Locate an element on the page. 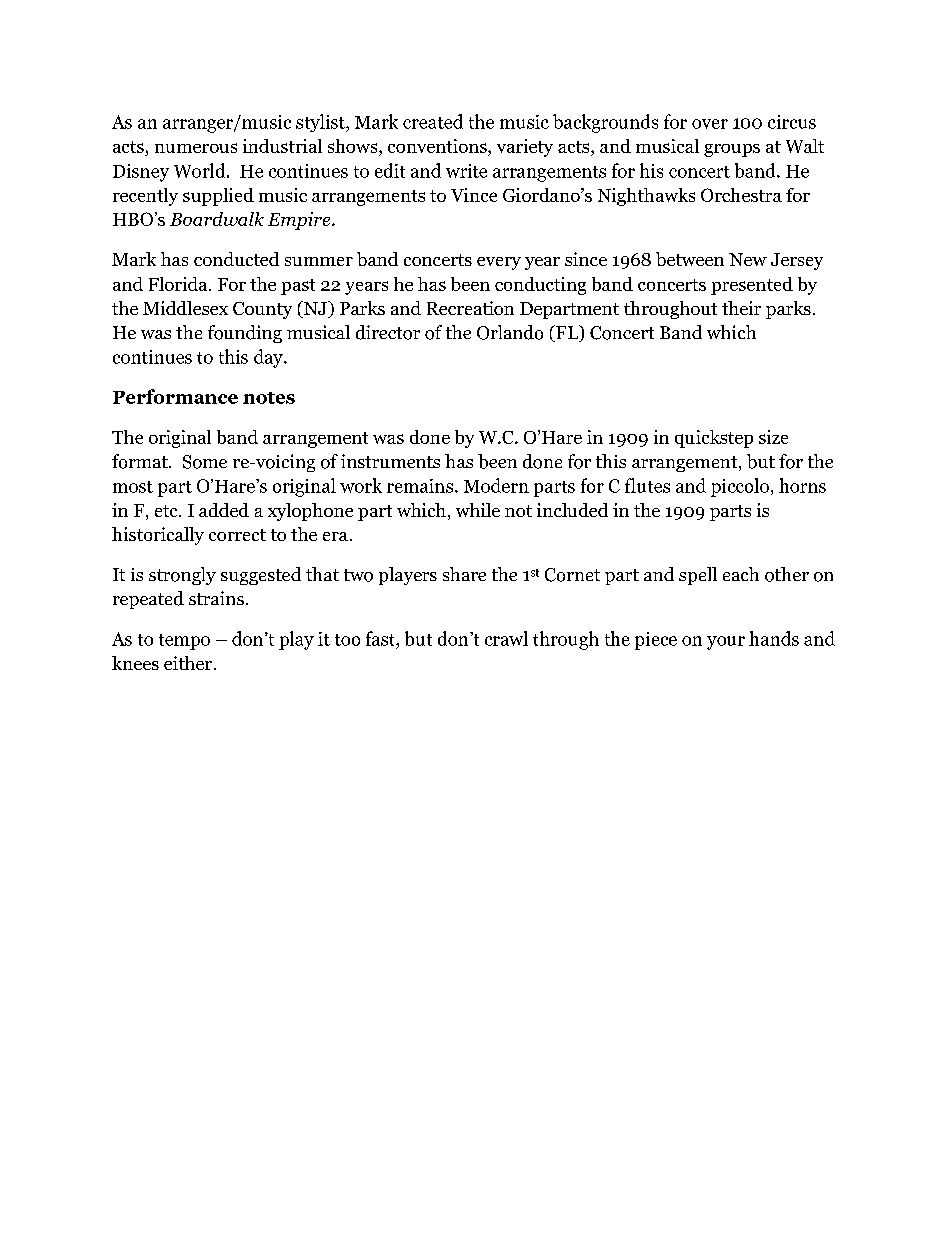 This page has height=1233, width=952. every is located at coordinates (499, 263).
